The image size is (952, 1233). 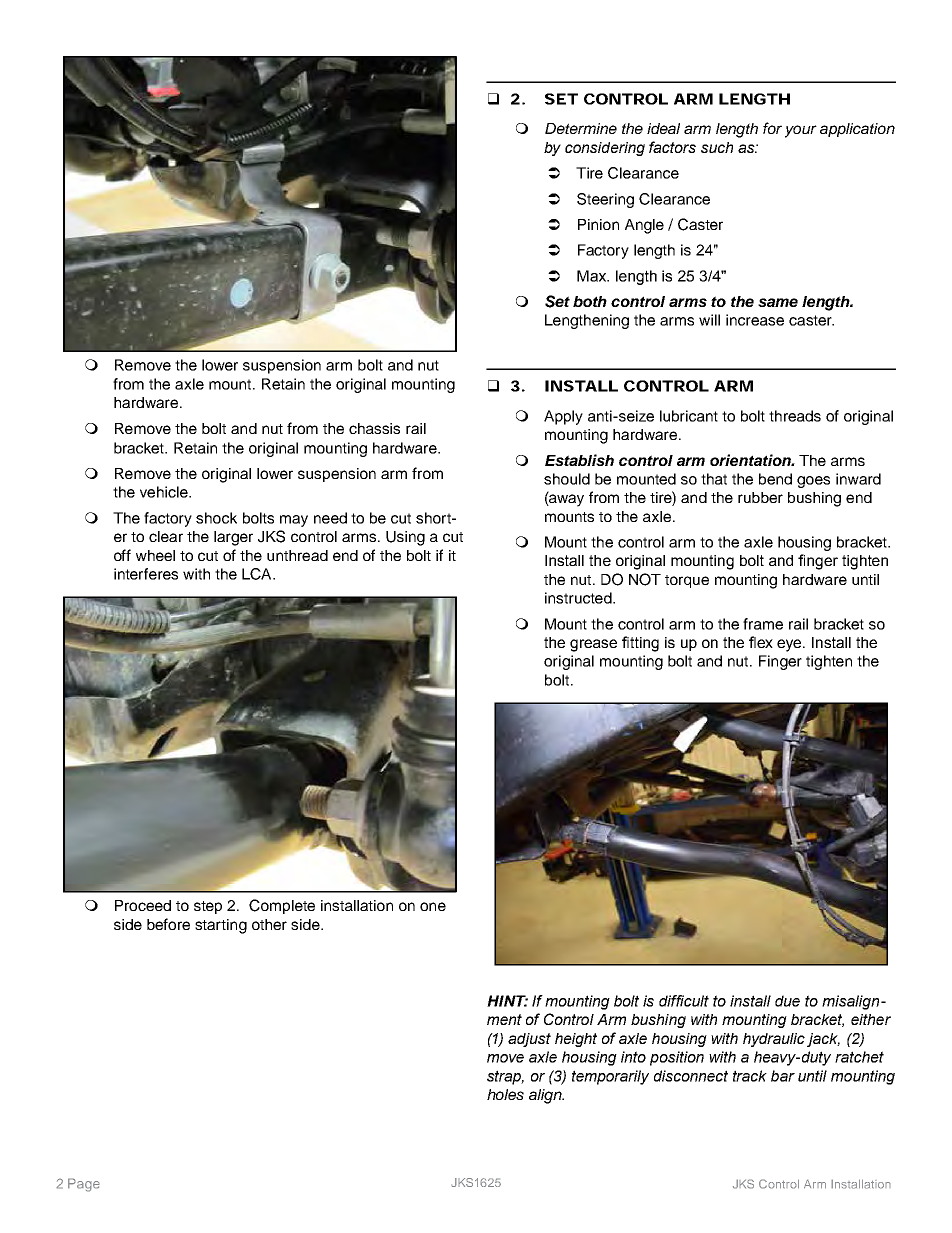 I want to click on bend, so click(x=775, y=479).
